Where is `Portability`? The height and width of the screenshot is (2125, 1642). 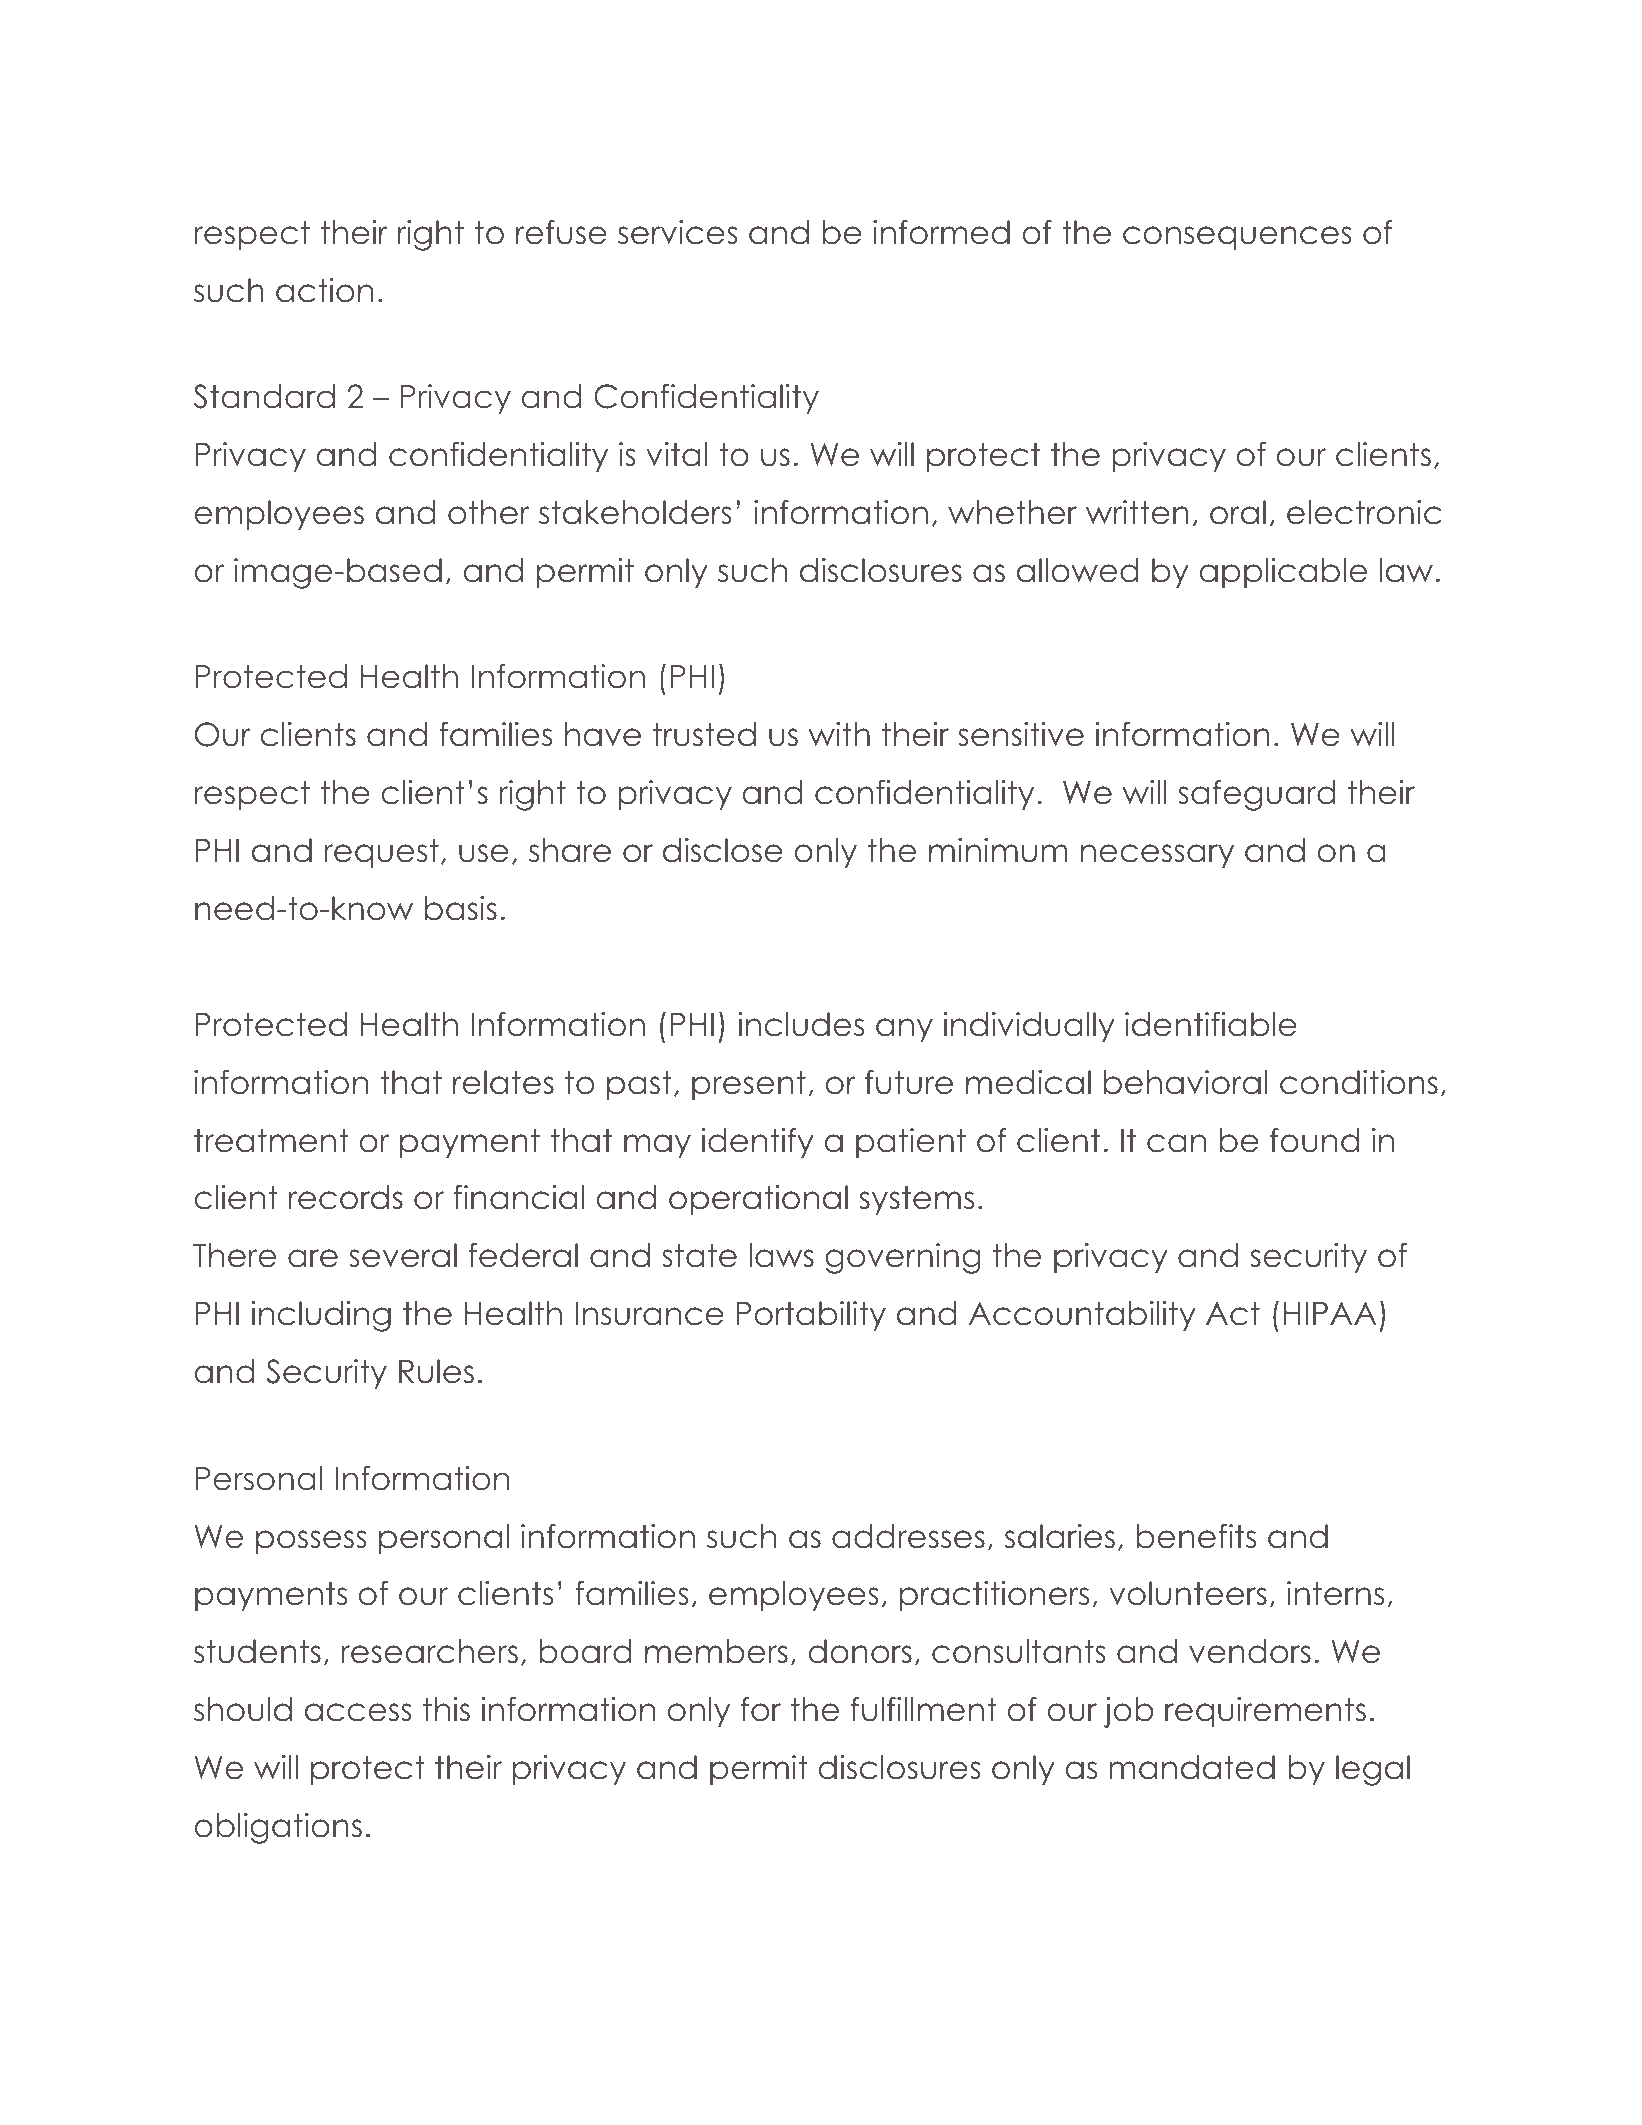
Portability is located at coordinates (811, 1316).
